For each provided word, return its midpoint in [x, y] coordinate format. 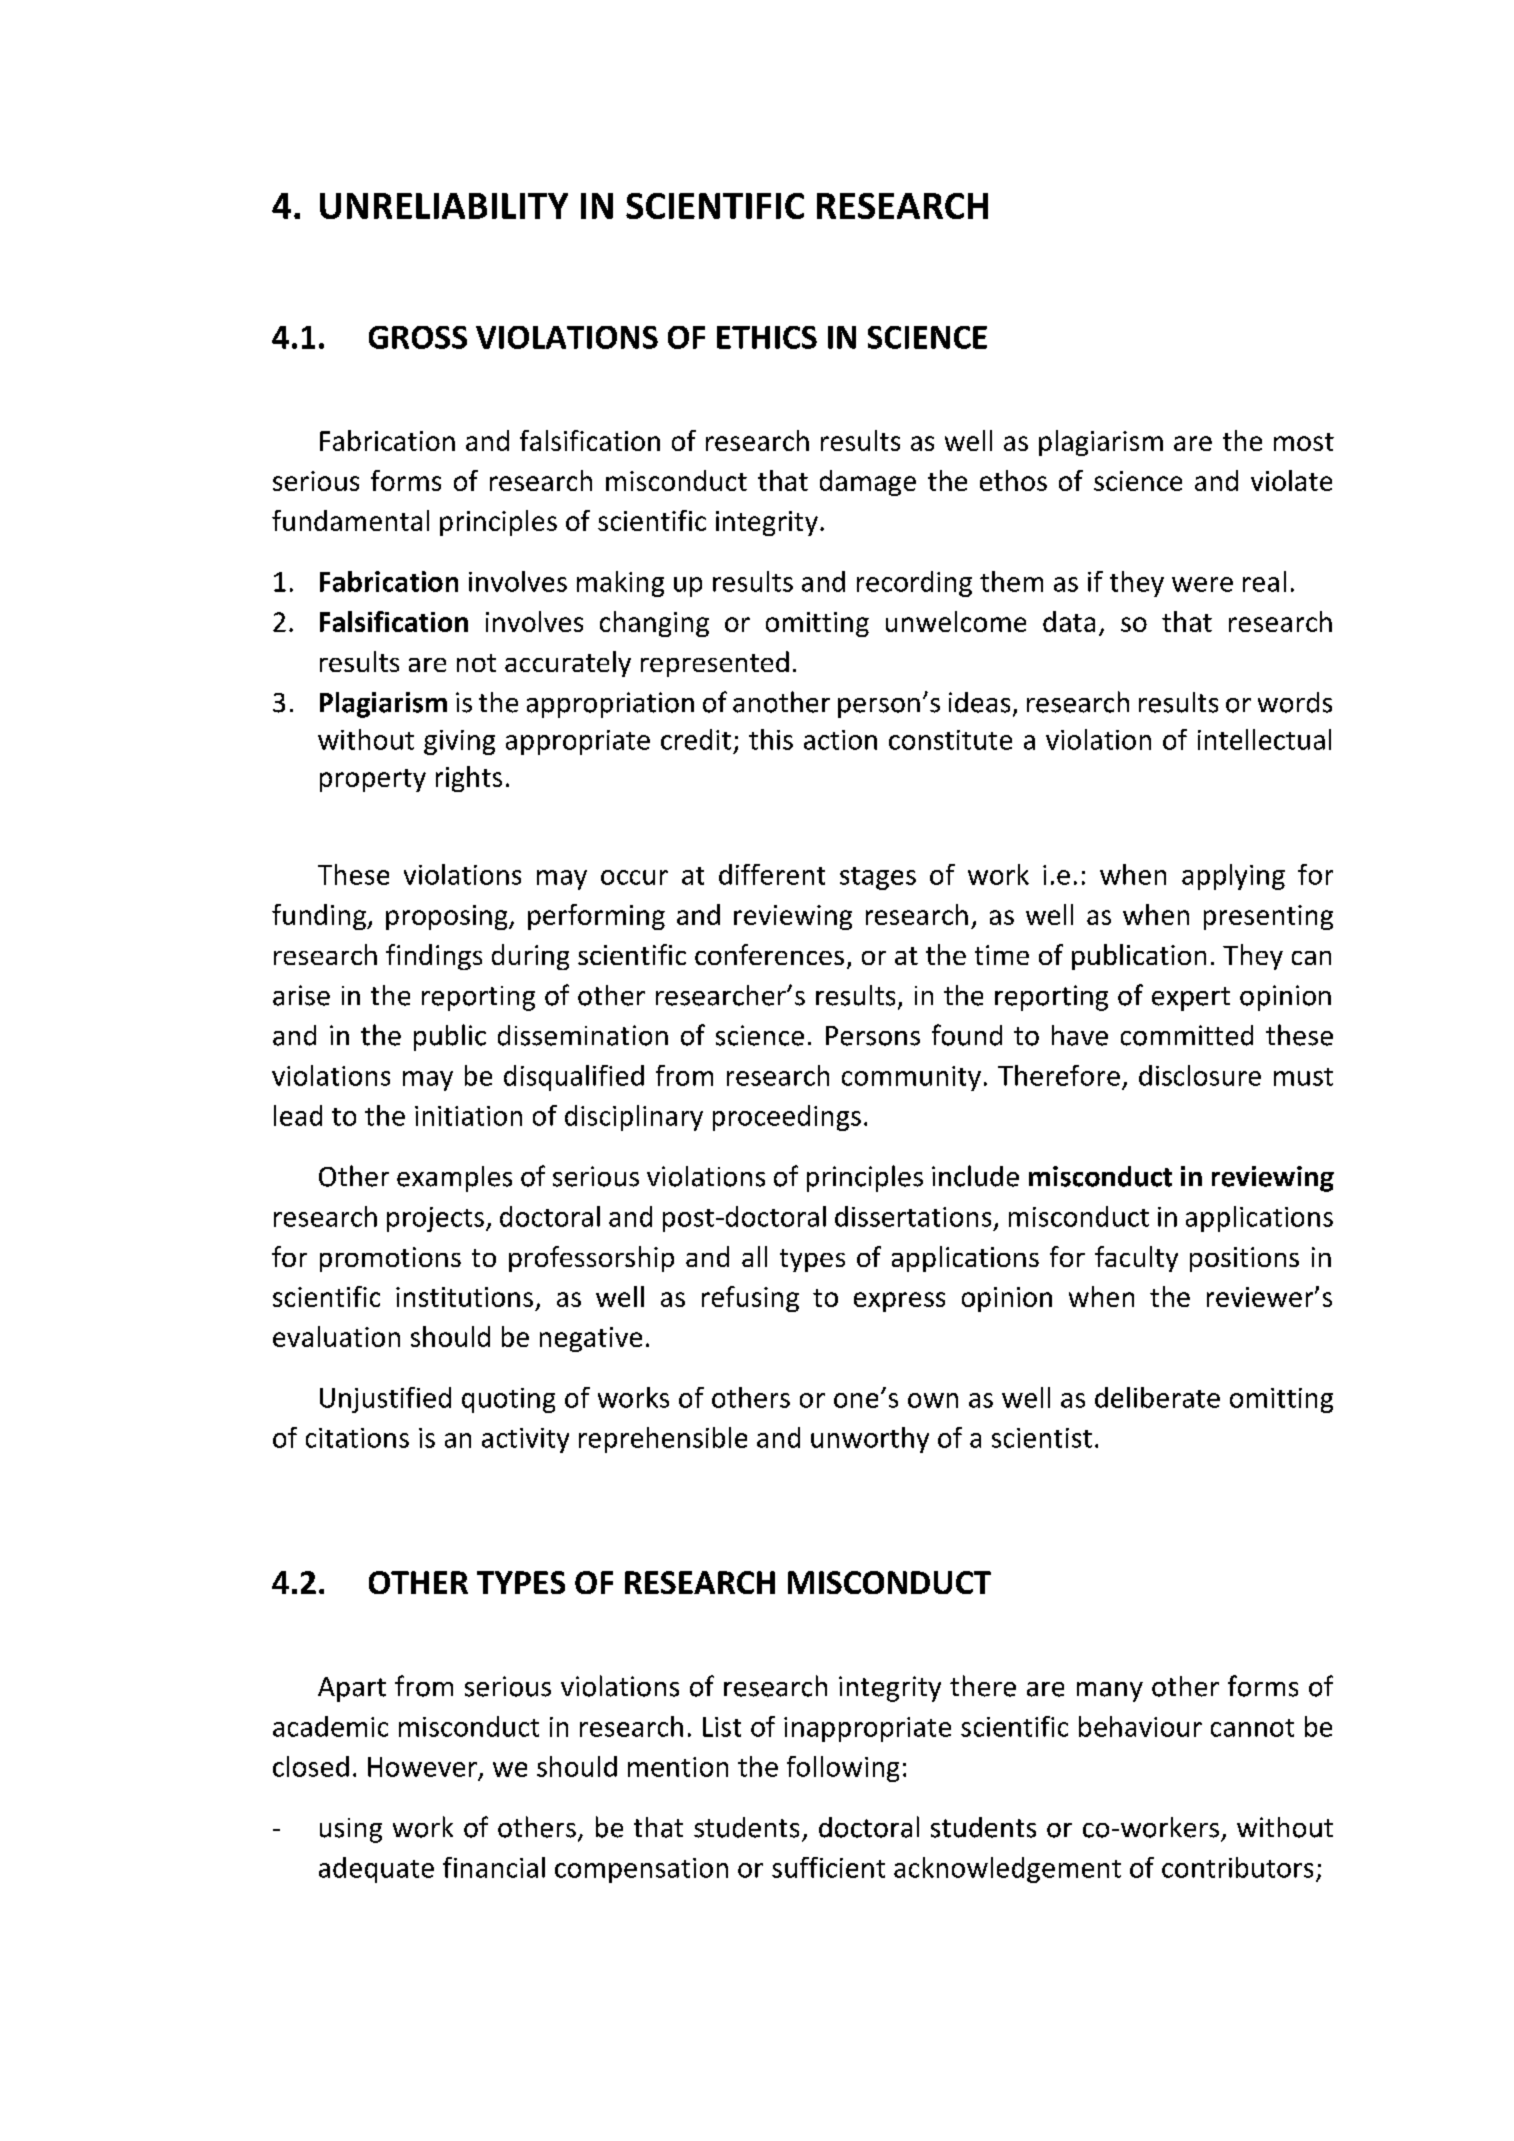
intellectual [1264, 739]
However [422, 1767]
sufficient [828, 1867]
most [1304, 442]
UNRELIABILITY [444, 206]
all [754, 1256]
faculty [1136, 1259]
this [771, 739]
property [373, 780]
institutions [464, 1297]
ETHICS [767, 337]
